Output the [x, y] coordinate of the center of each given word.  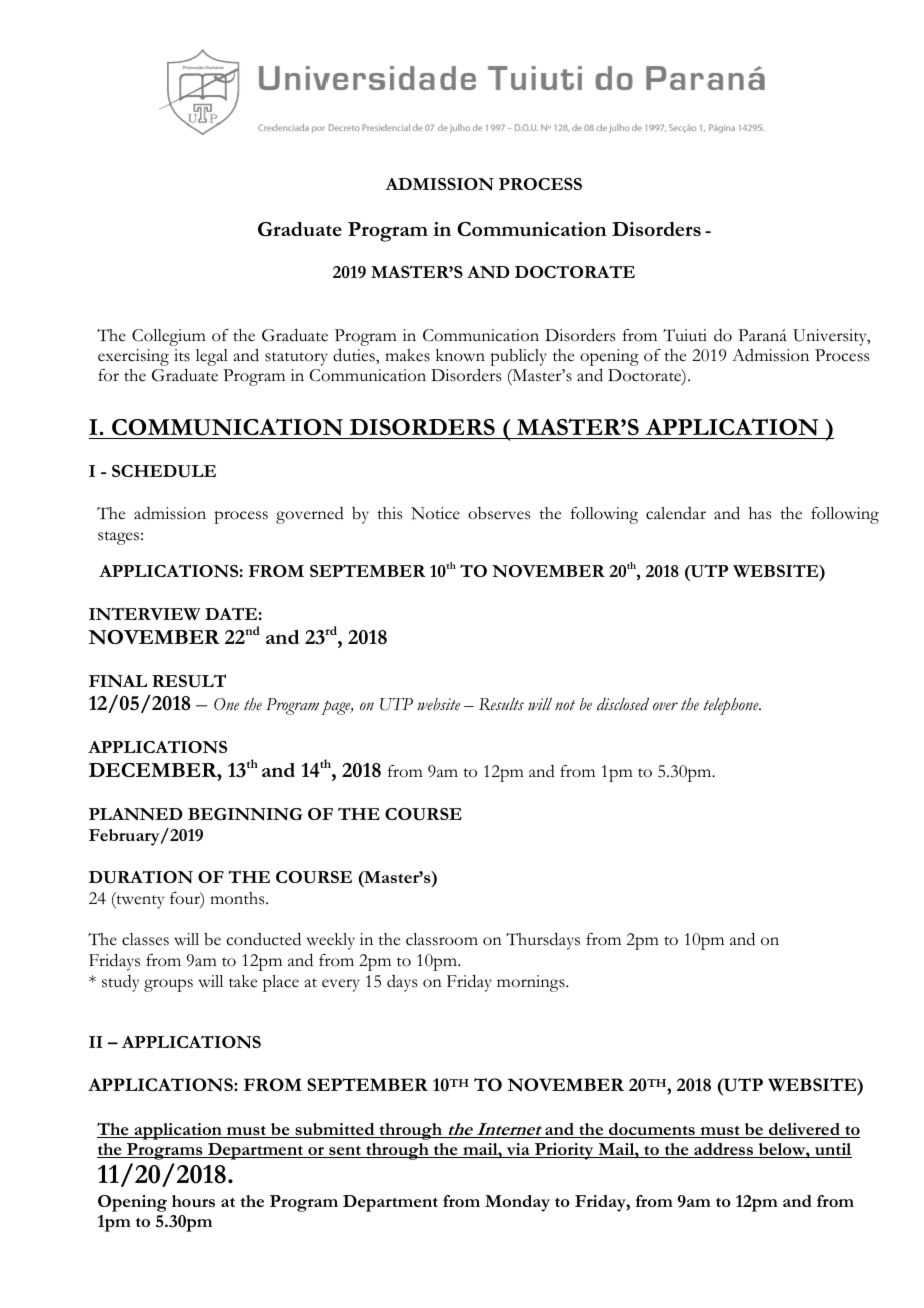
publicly [518, 357]
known [460, 355]
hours [193, 1201]
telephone [732, 706]
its [182, 355]
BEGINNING [245, 814]
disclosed [623, 704]
